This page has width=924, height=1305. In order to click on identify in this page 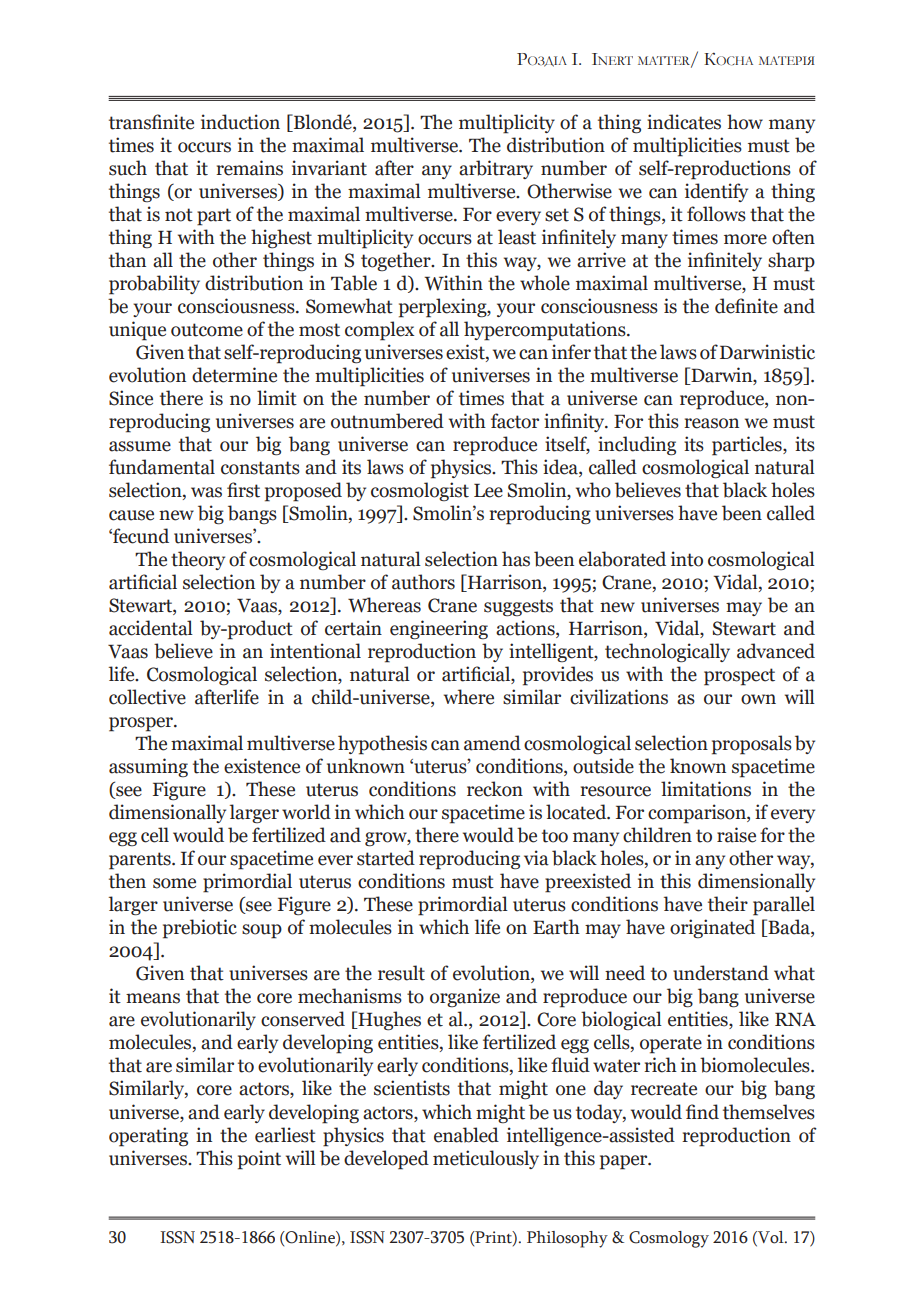, I will do `click(716, 192)`.
